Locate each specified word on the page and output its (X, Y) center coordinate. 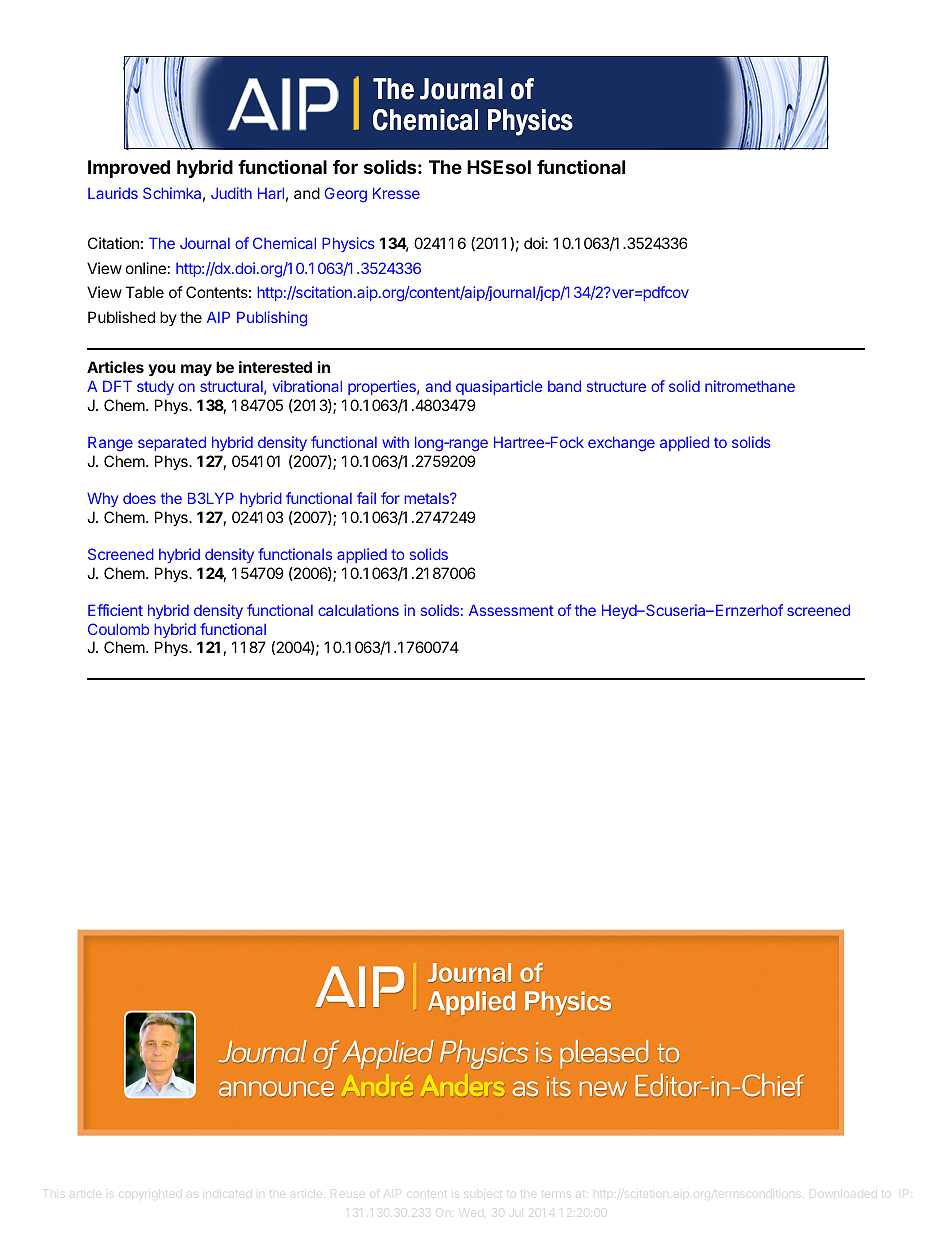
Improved (129, 169)
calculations (358, 610)
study (155, 387)
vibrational (307, 386)
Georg (345, 195)
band (564, 386)
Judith (231, 193)
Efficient (115, 610)
